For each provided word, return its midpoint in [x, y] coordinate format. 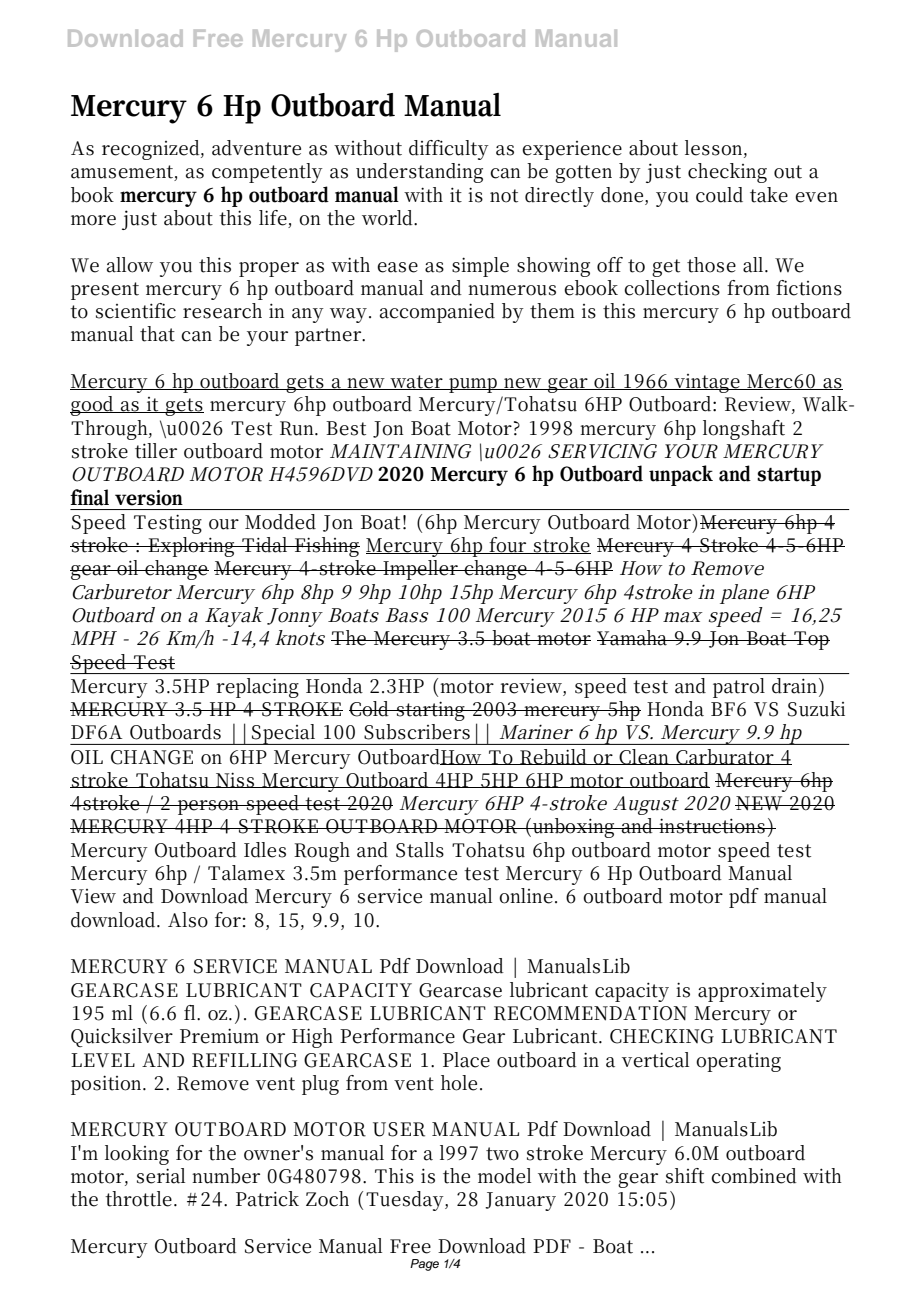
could [719, 195]
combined [754, 1176]
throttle [138, 1199]
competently [267, 173]
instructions [711, 826]
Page [424, 1265]
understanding [419, 173]
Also [188, 920]
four [508, 545]
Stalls [420, 850]
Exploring [191, 547]
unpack [681, 475]
